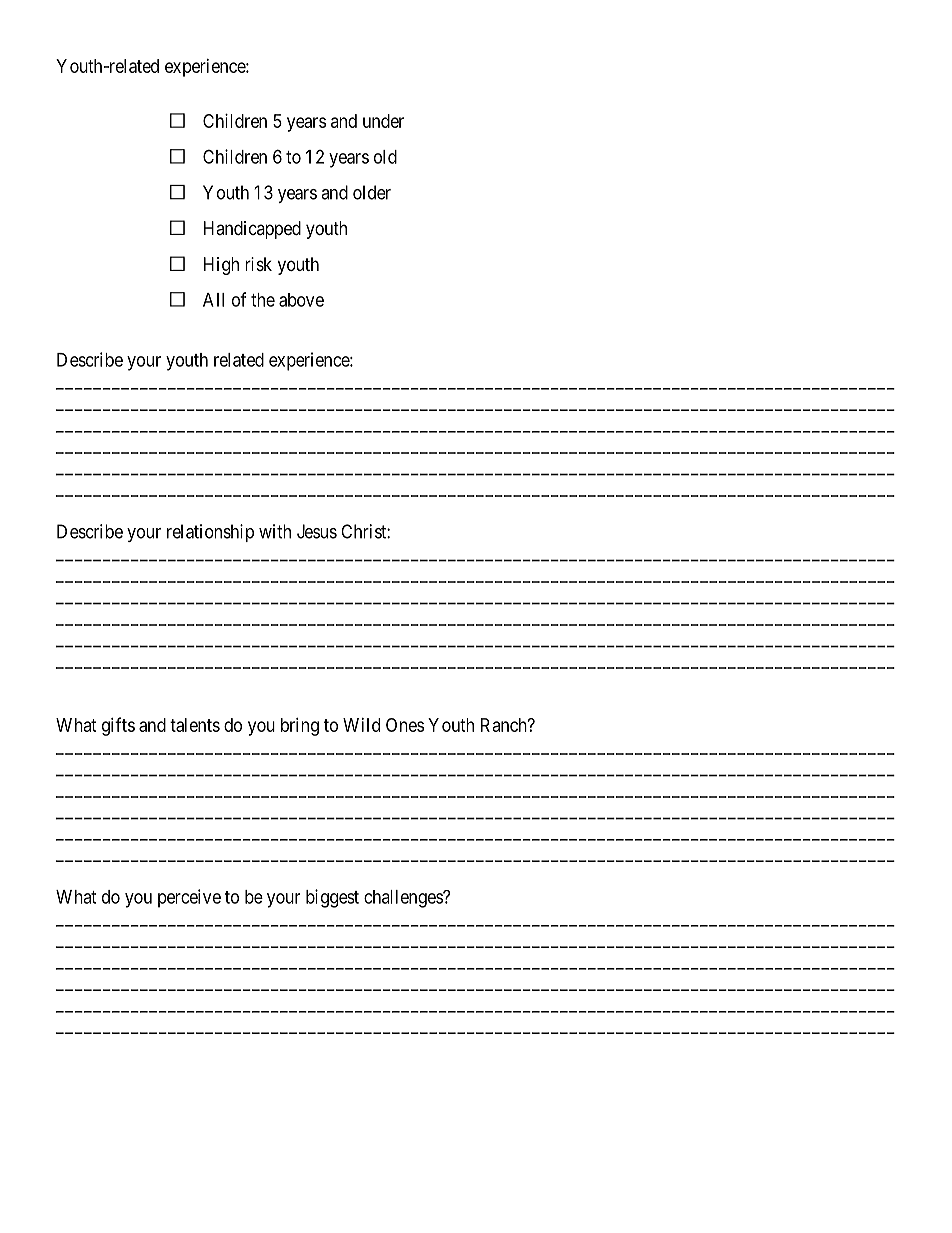  I want to click on biggest, so click(332, 898).
